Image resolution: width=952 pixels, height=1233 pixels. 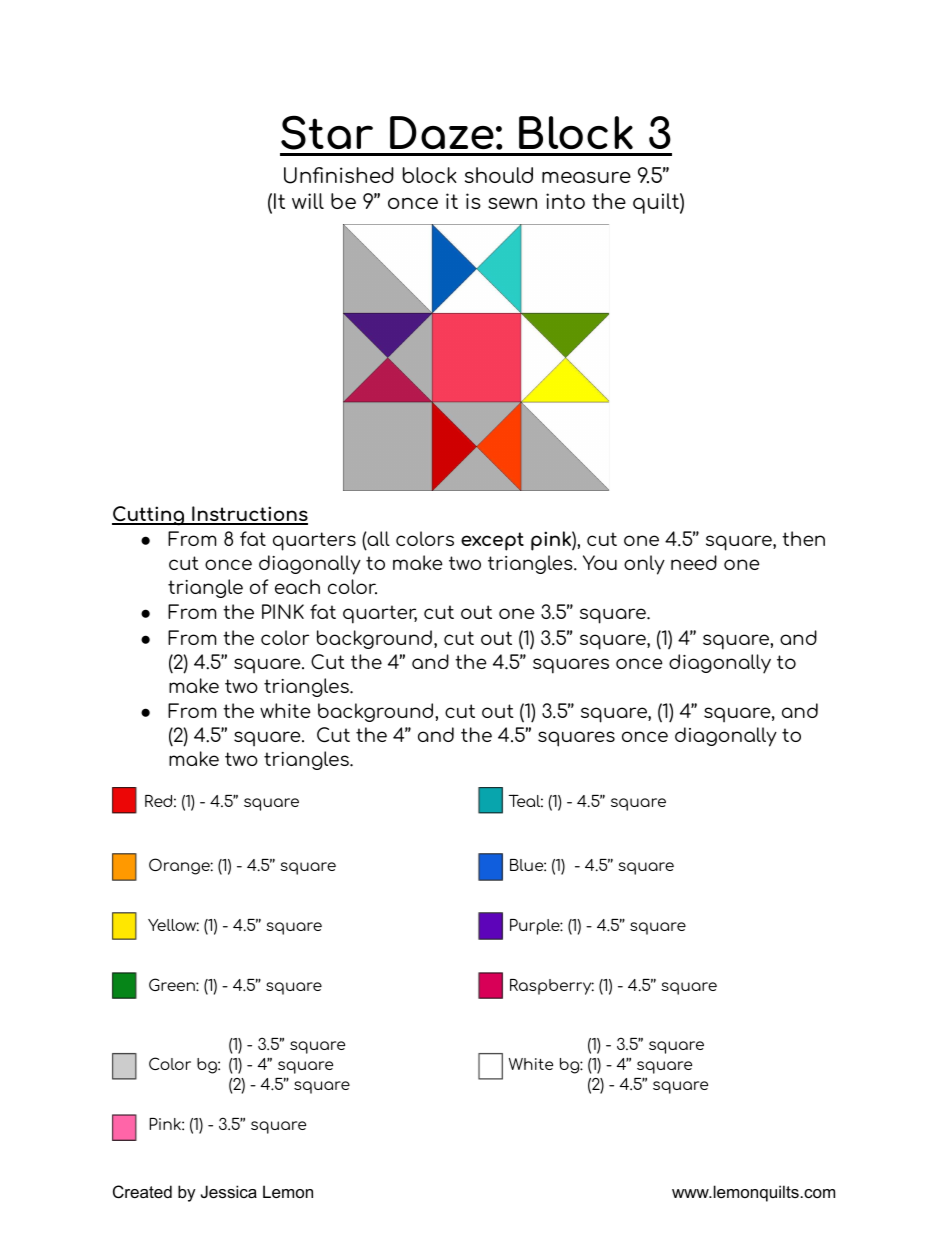 What do you see at coordinates (142, 1191) in the screenshot?
I see `Created` at bounding box center [142, 1191].
